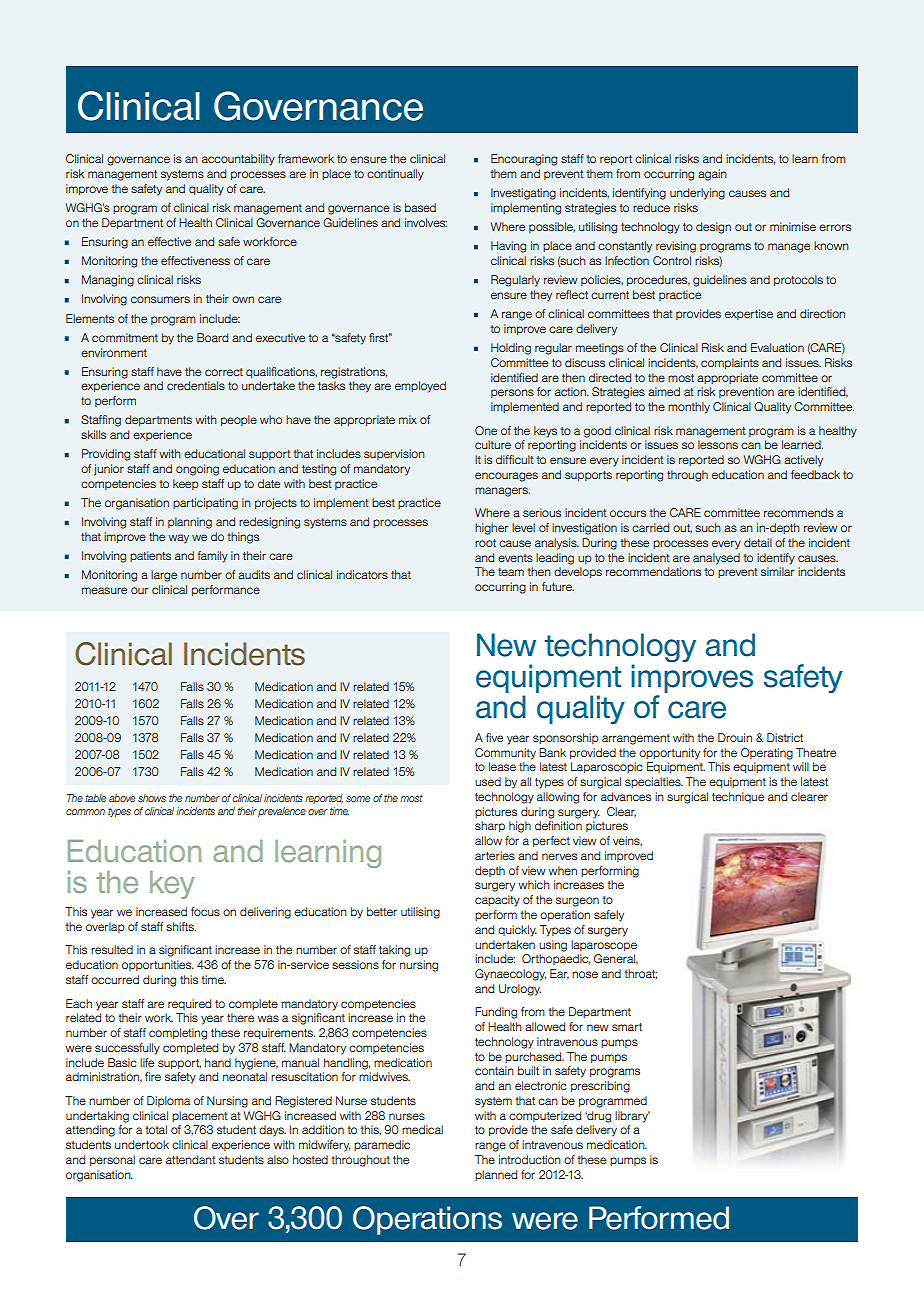  I want to click on five, so click(494, 737).
